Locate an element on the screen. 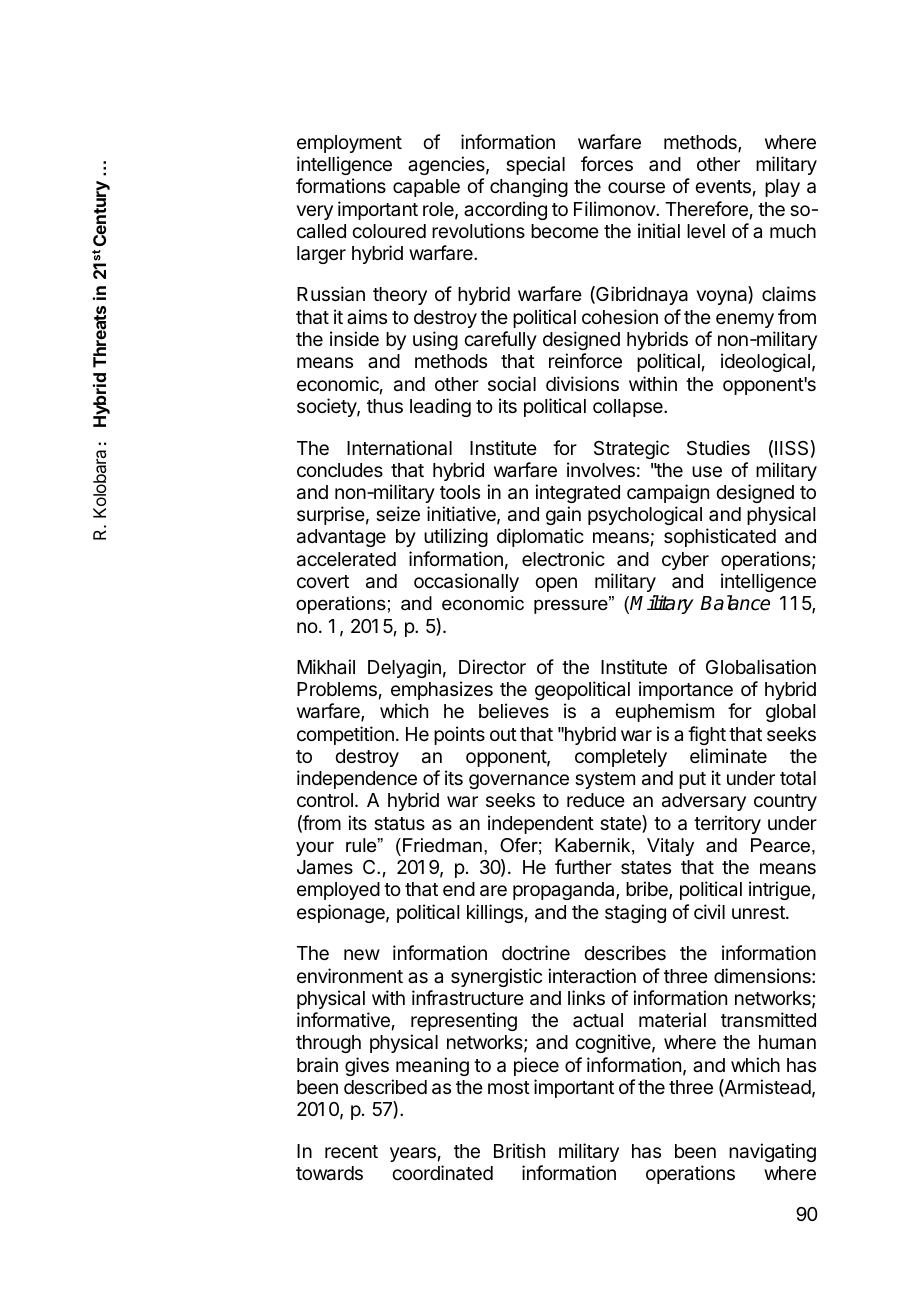 Image resolution: width=921 pixels, height=1316 pixels. recent is located at coordinates (351, 1151).
